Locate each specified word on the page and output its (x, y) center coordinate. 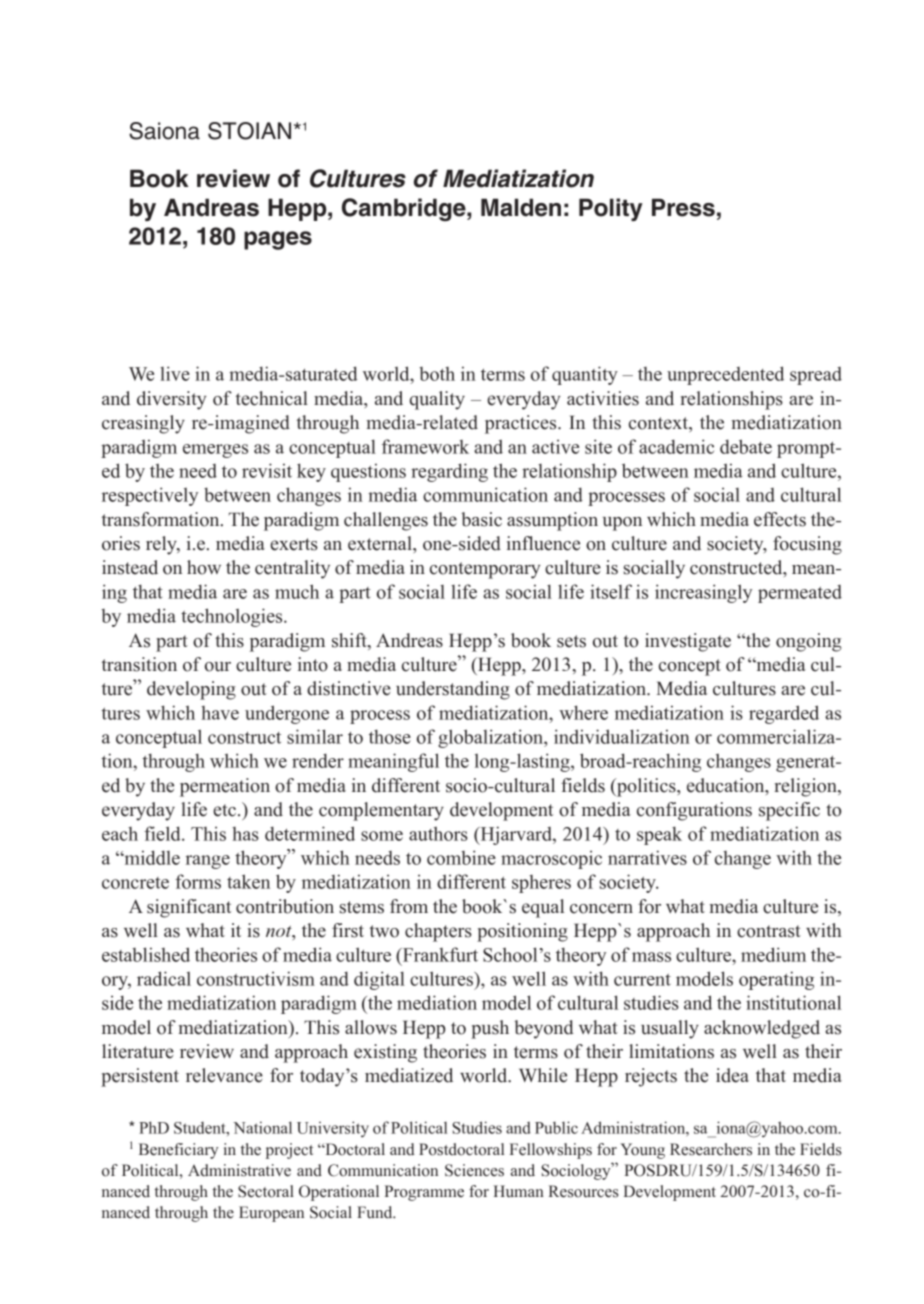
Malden (521, 207)
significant (189, 908)
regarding (449, 472)
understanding (453, 690)
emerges (215, 451)
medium (773, 954)
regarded (784, 714)
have (220, 713)
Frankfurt (439, 954)
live (175, 373)
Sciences (474, 1170)
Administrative (239, 1170)
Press (683, 207)
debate (746, 446)
